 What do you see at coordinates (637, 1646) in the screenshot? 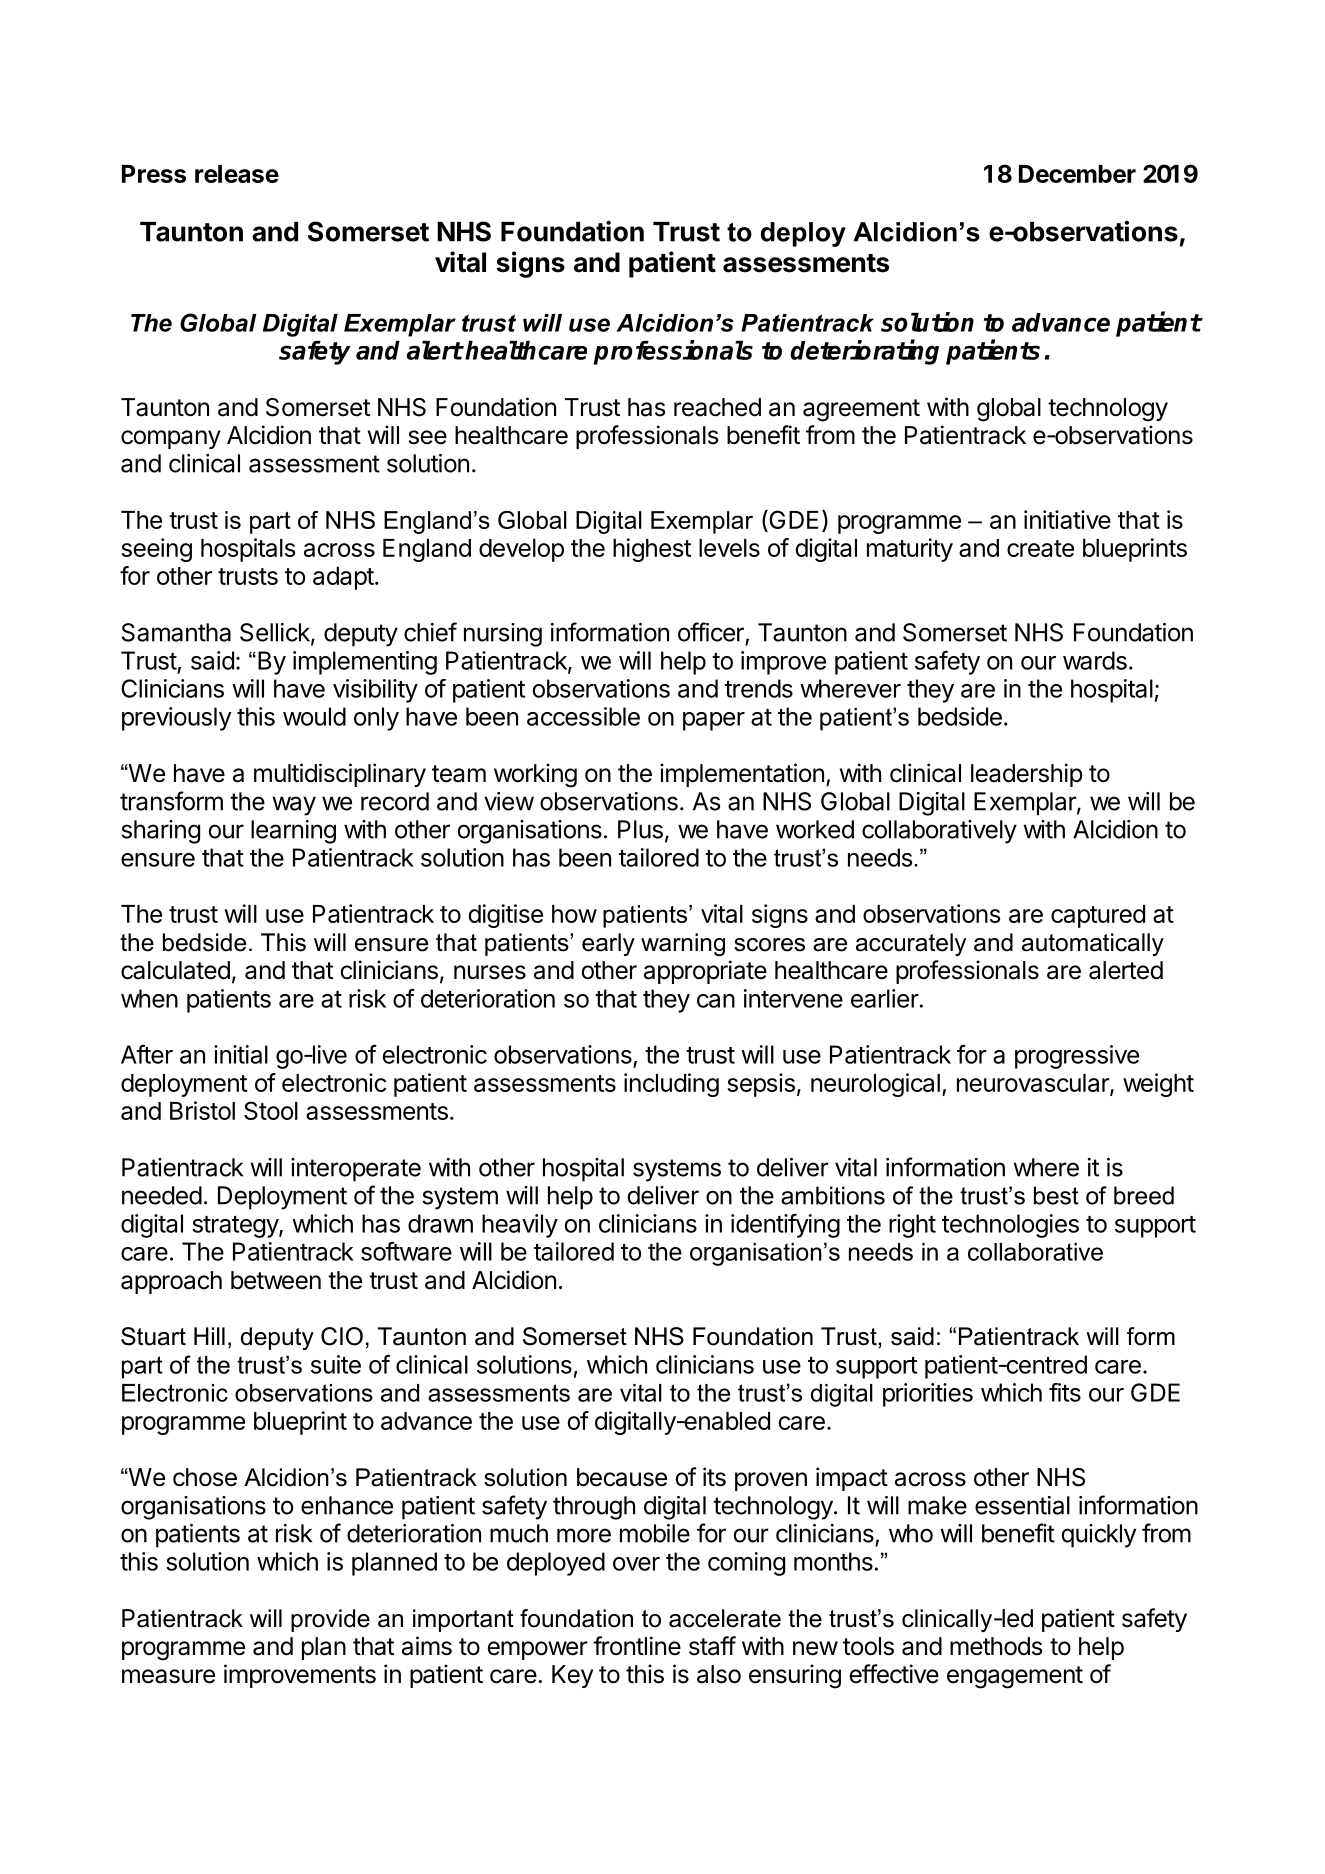
I see `frontline` at bounding box center [637, 1646].
